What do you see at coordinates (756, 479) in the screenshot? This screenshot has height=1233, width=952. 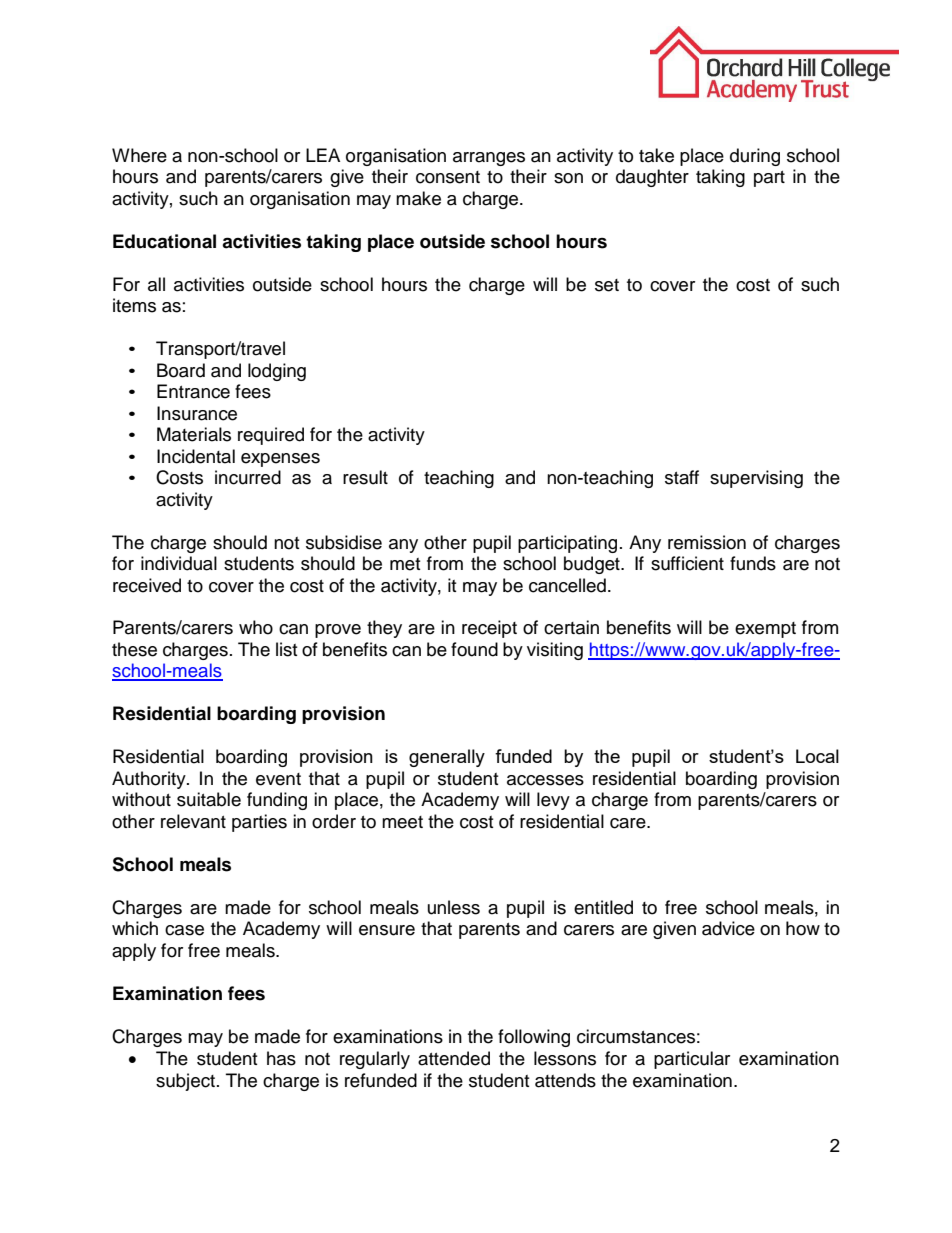 I see `supervising` at bounding box center [756, 479].
